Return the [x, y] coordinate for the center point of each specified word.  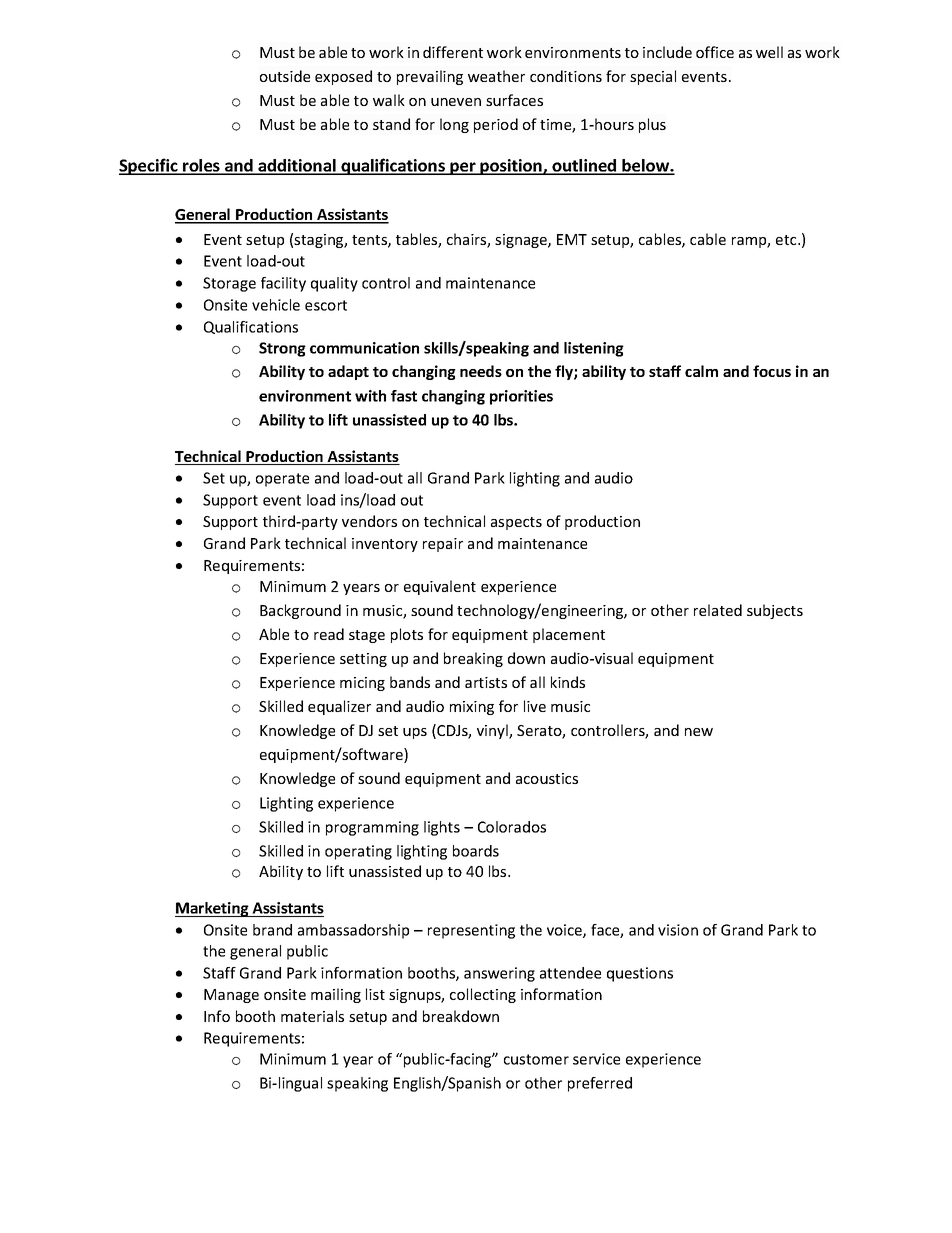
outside [285, 76]
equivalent [440, 587]
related [718, 610]
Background [300, 611]
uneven [456, 102]
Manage [231, 996]
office [715, 52]
